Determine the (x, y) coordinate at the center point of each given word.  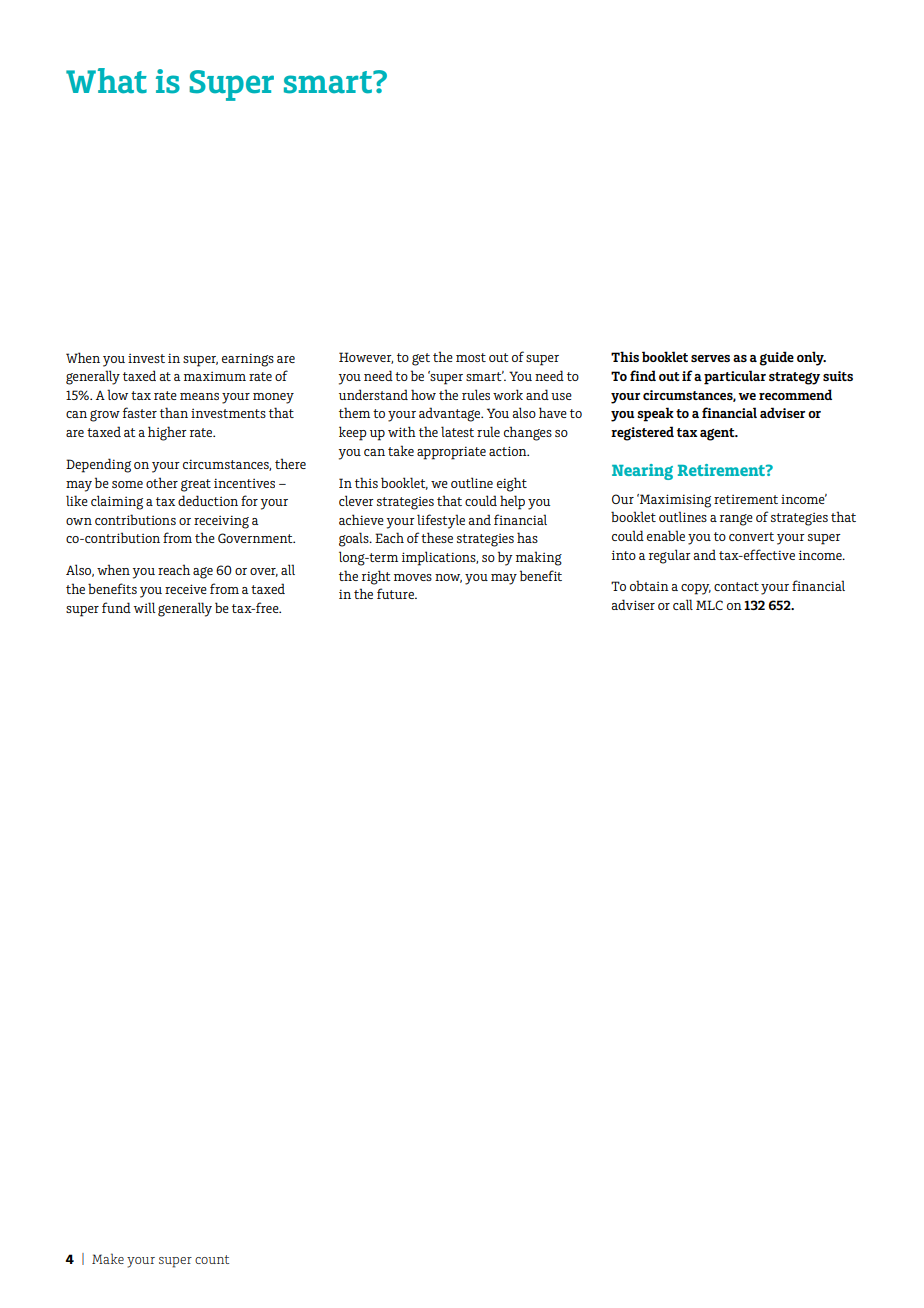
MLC (709, 605)
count (212, 1259)
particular (735, 377)
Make (108, 1258)
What (106, 81)
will (144, 607)
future (396, 593)
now (448, 578)
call (683, 604)
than (174, 412)
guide (776, 358)
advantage (451, 414)
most (471, 357)
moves (413, 577)
